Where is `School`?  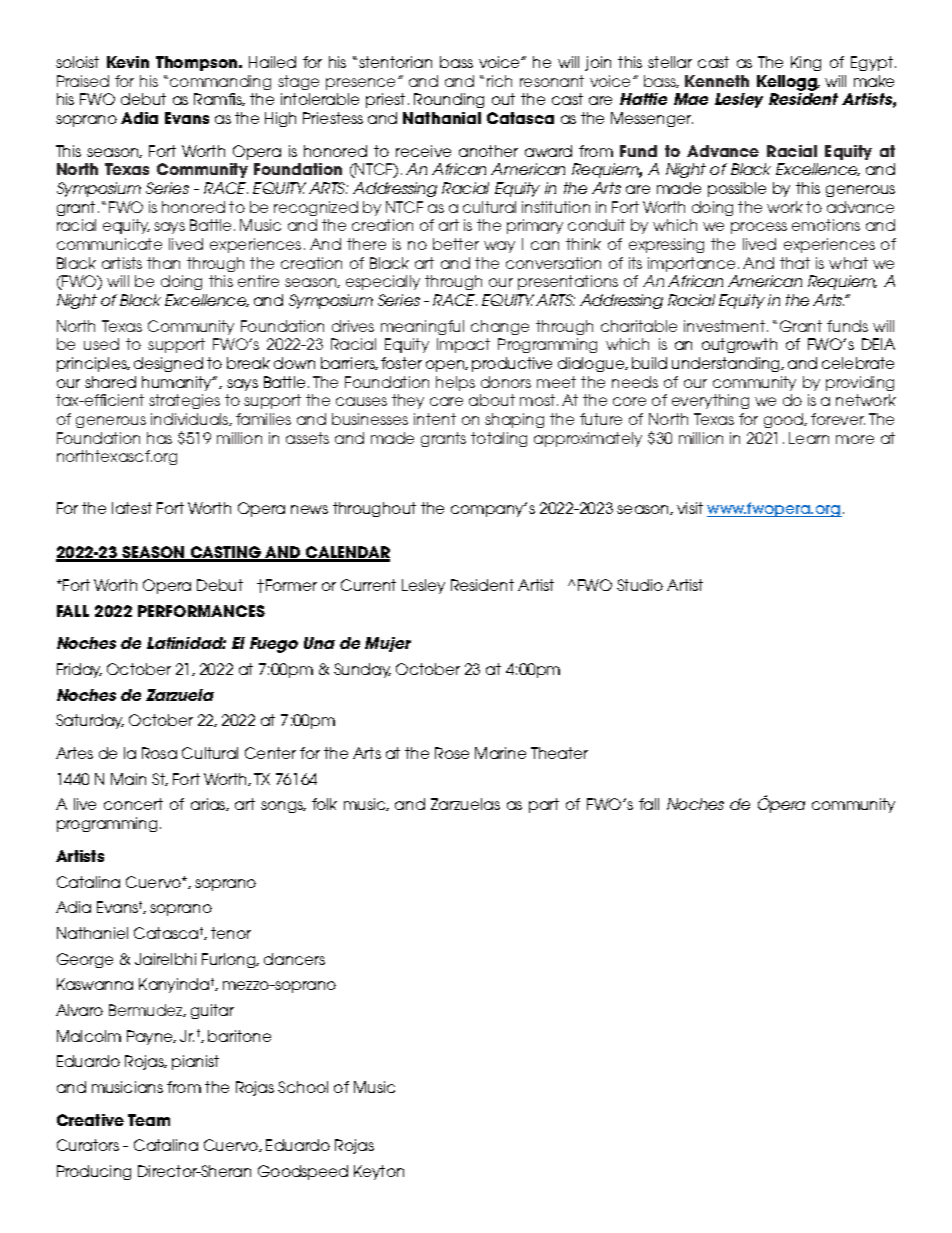
School is located at coordinates (303, 1087).
